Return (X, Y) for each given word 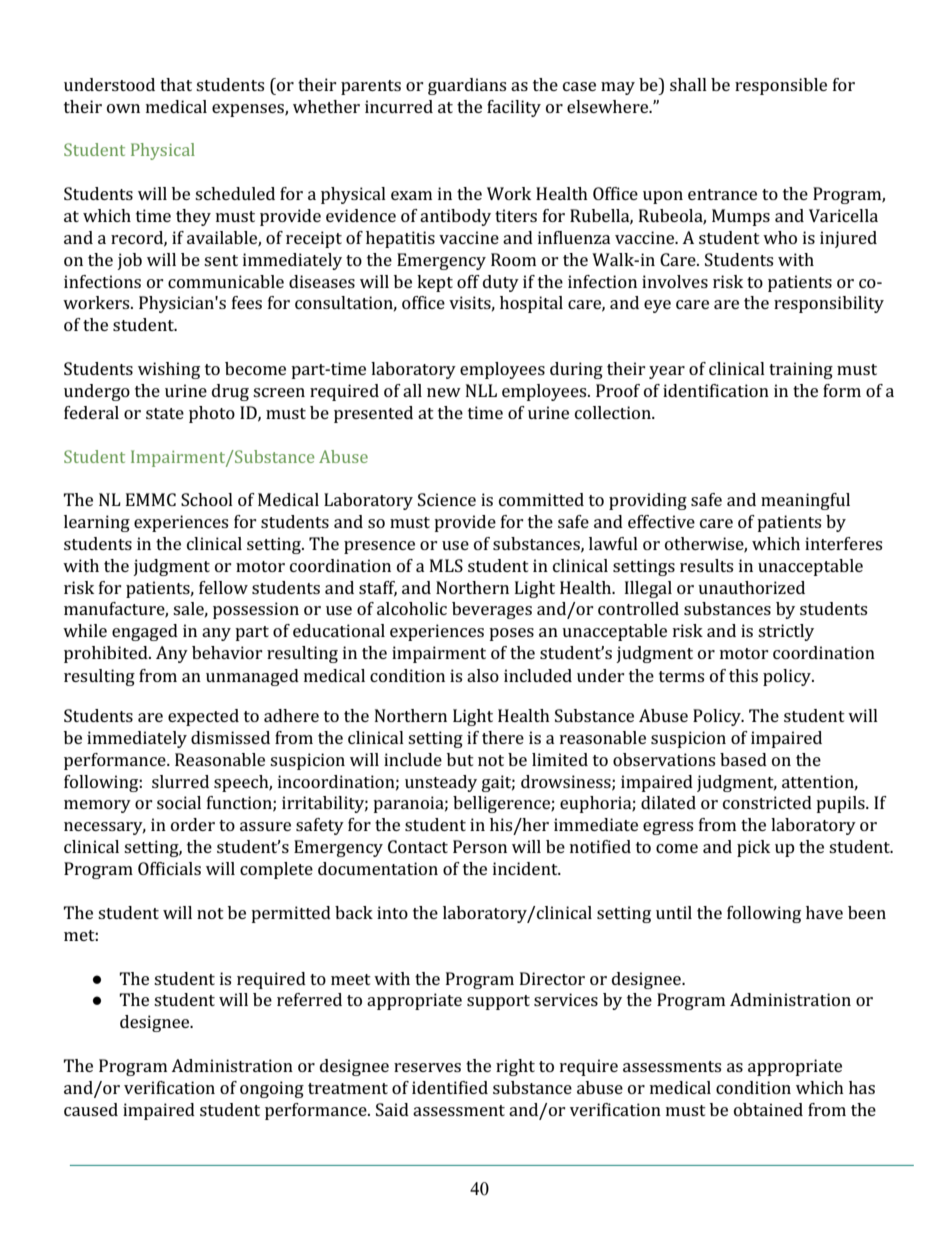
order (193, 824)
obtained (768, 1109)
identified (450, 1087)
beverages (492, 610)
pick (753, 848)
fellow (223, 587)
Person (480, 846)
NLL (481, 390)
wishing (169, 370)
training (801, 370)
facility (514, 108)
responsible (781, 86)
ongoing (272, 1089)
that (176, 84)
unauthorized (751, 587)
